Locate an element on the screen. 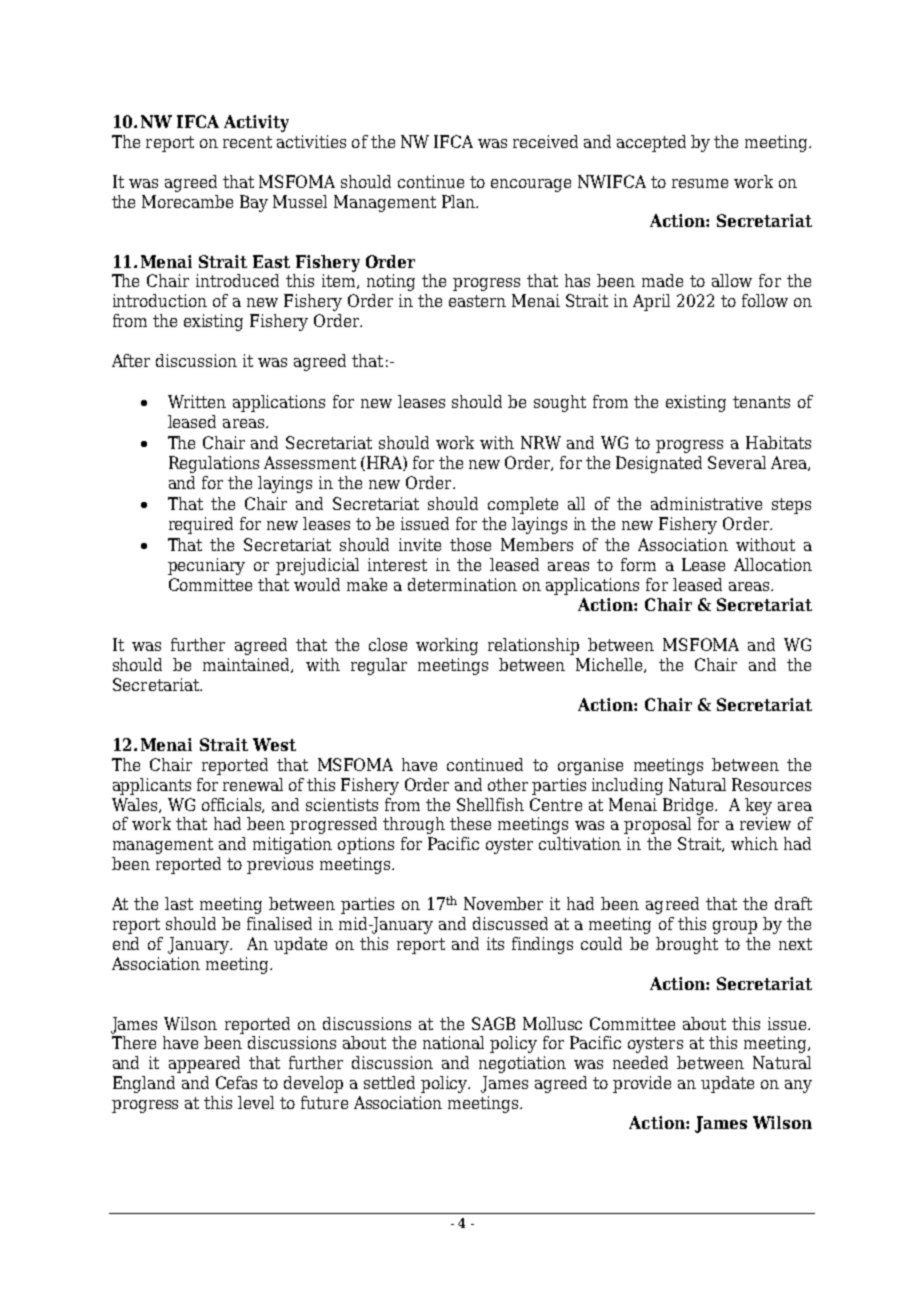 The image size is (924, 1308). appeared is located at coordinates (204, 1064).
